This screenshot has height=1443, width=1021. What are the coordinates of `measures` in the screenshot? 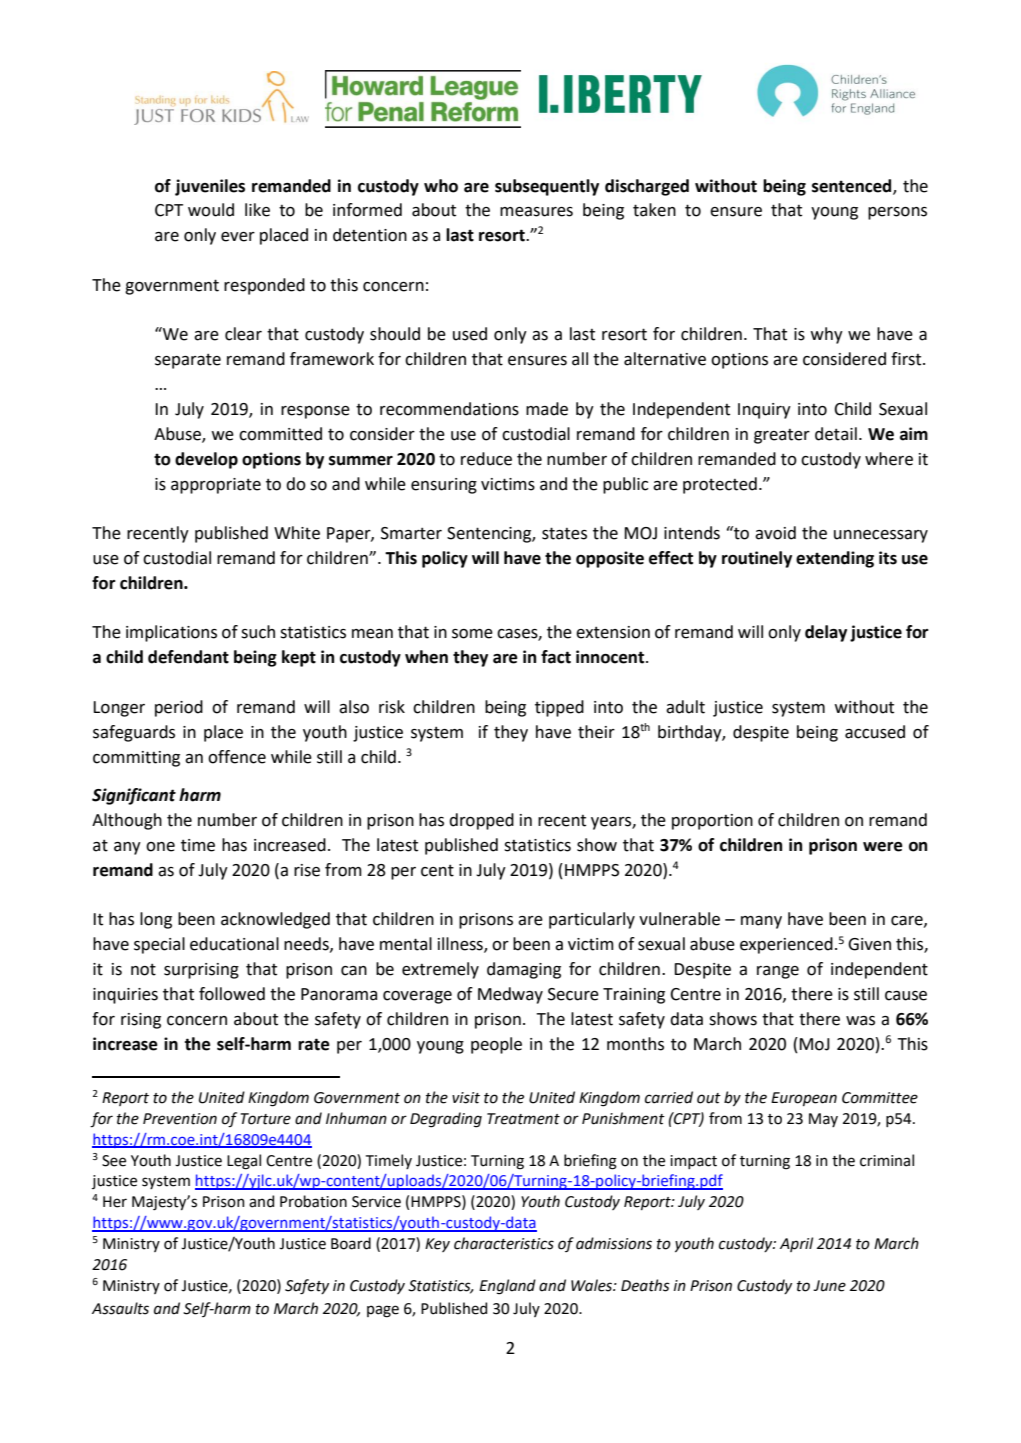 It's located at (536, 212).
